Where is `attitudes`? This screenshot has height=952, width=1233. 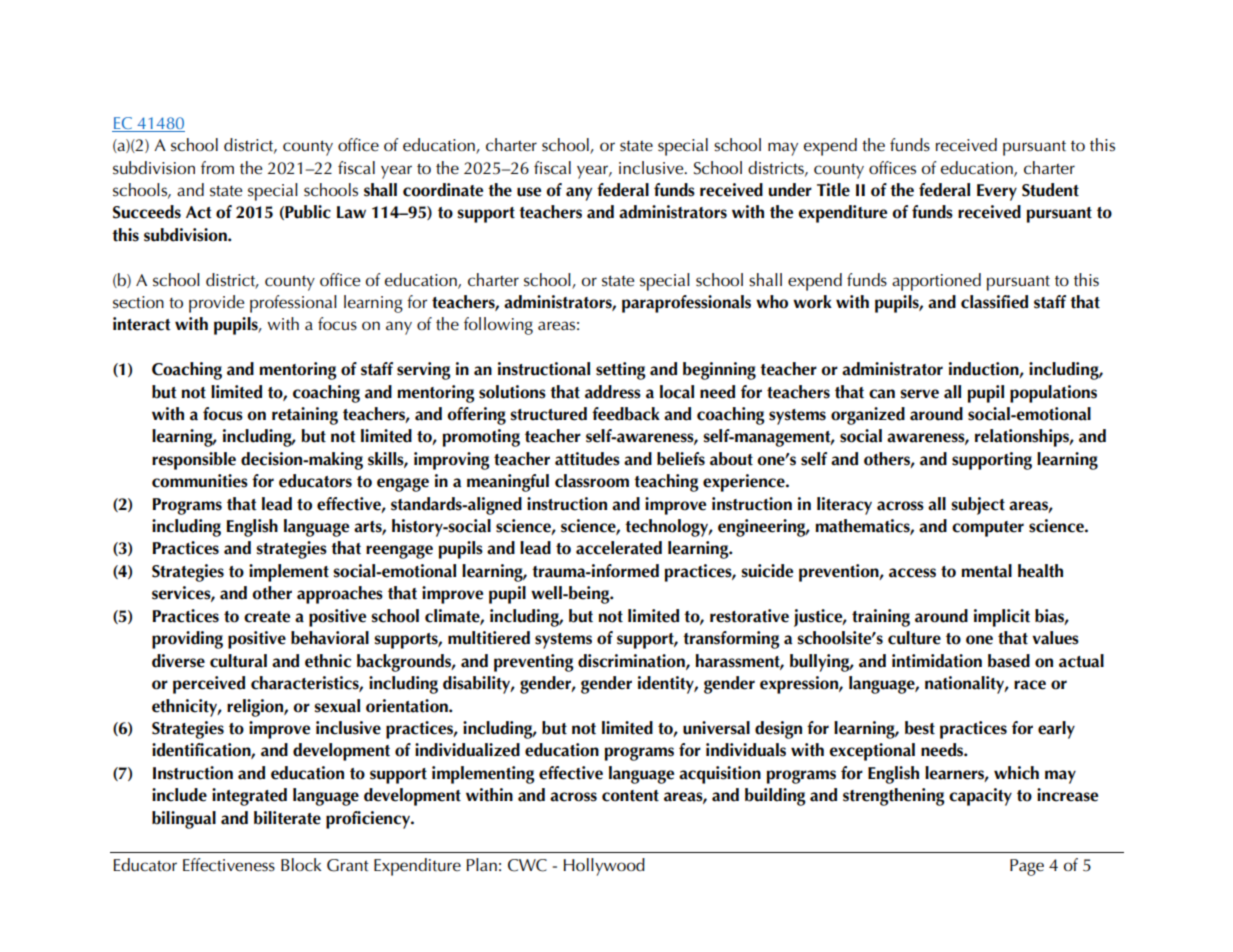 attitudes is located at coordinates (587, 459).
